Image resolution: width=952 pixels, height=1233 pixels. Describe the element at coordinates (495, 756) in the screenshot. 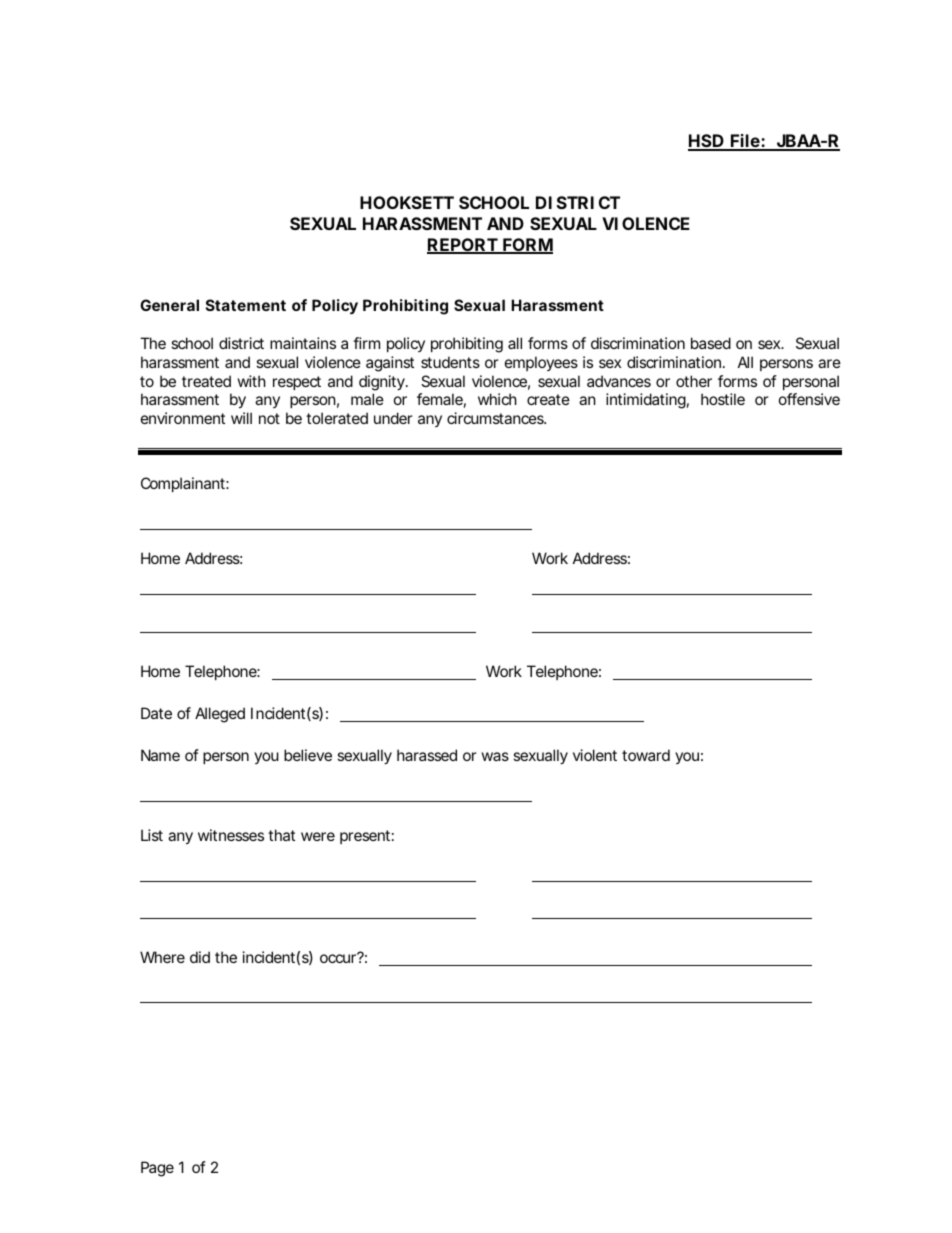

I see `was` at that location.
